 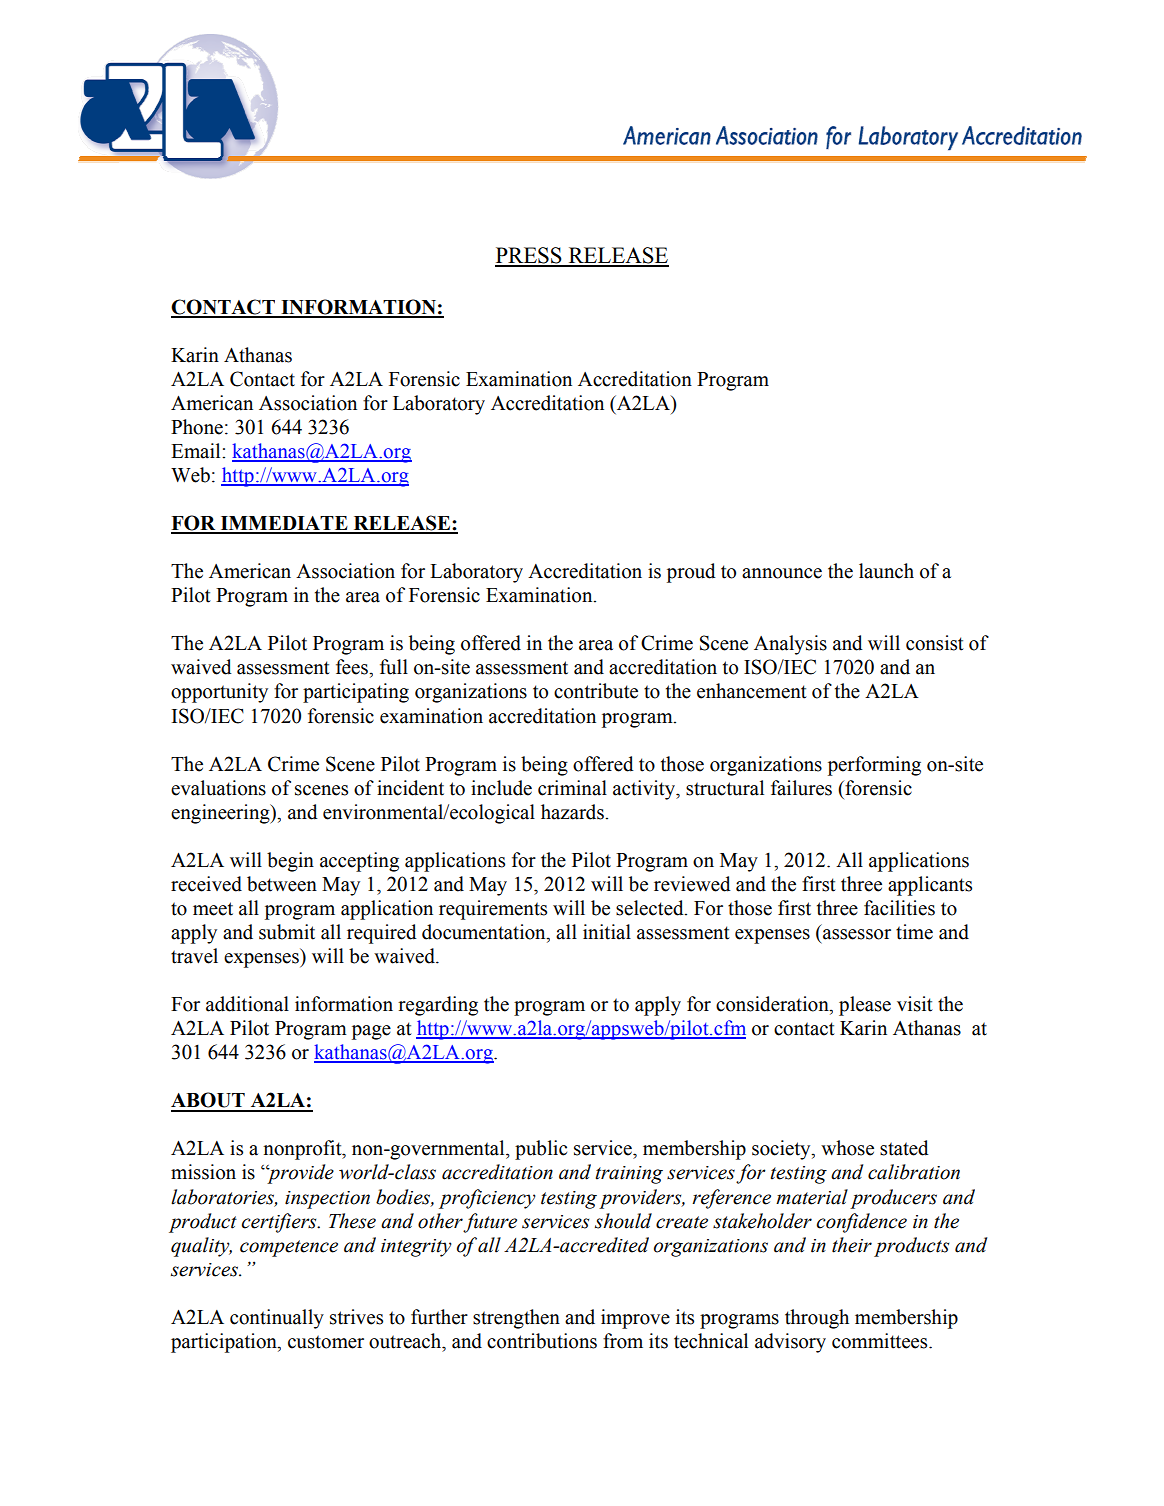 I want to click on Analysis, so click(x=790, y=645).
